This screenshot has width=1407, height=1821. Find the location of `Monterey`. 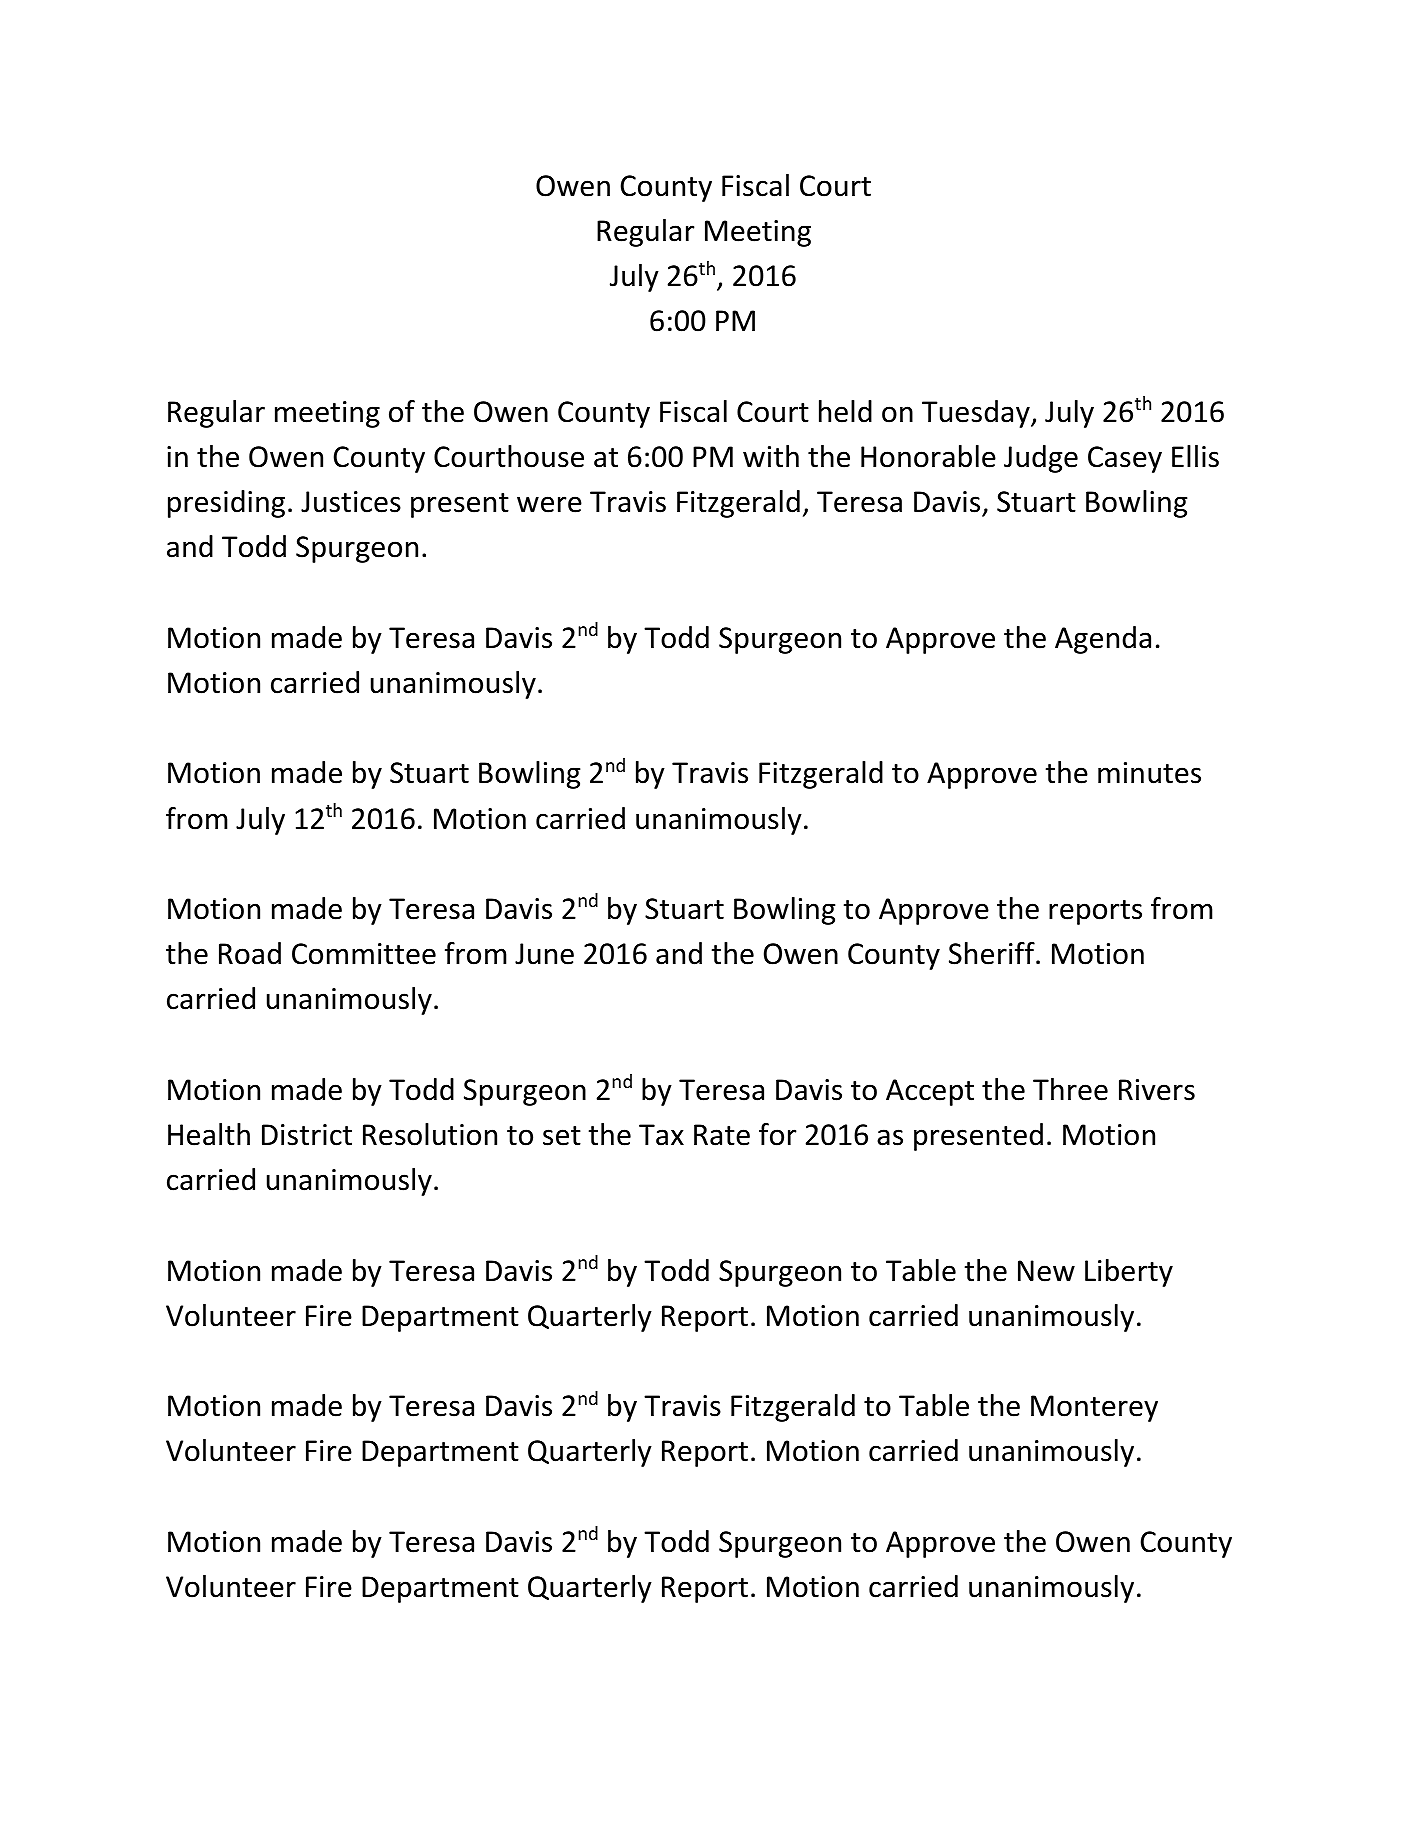

Monterey is located at coordinates (1094, 1408).
